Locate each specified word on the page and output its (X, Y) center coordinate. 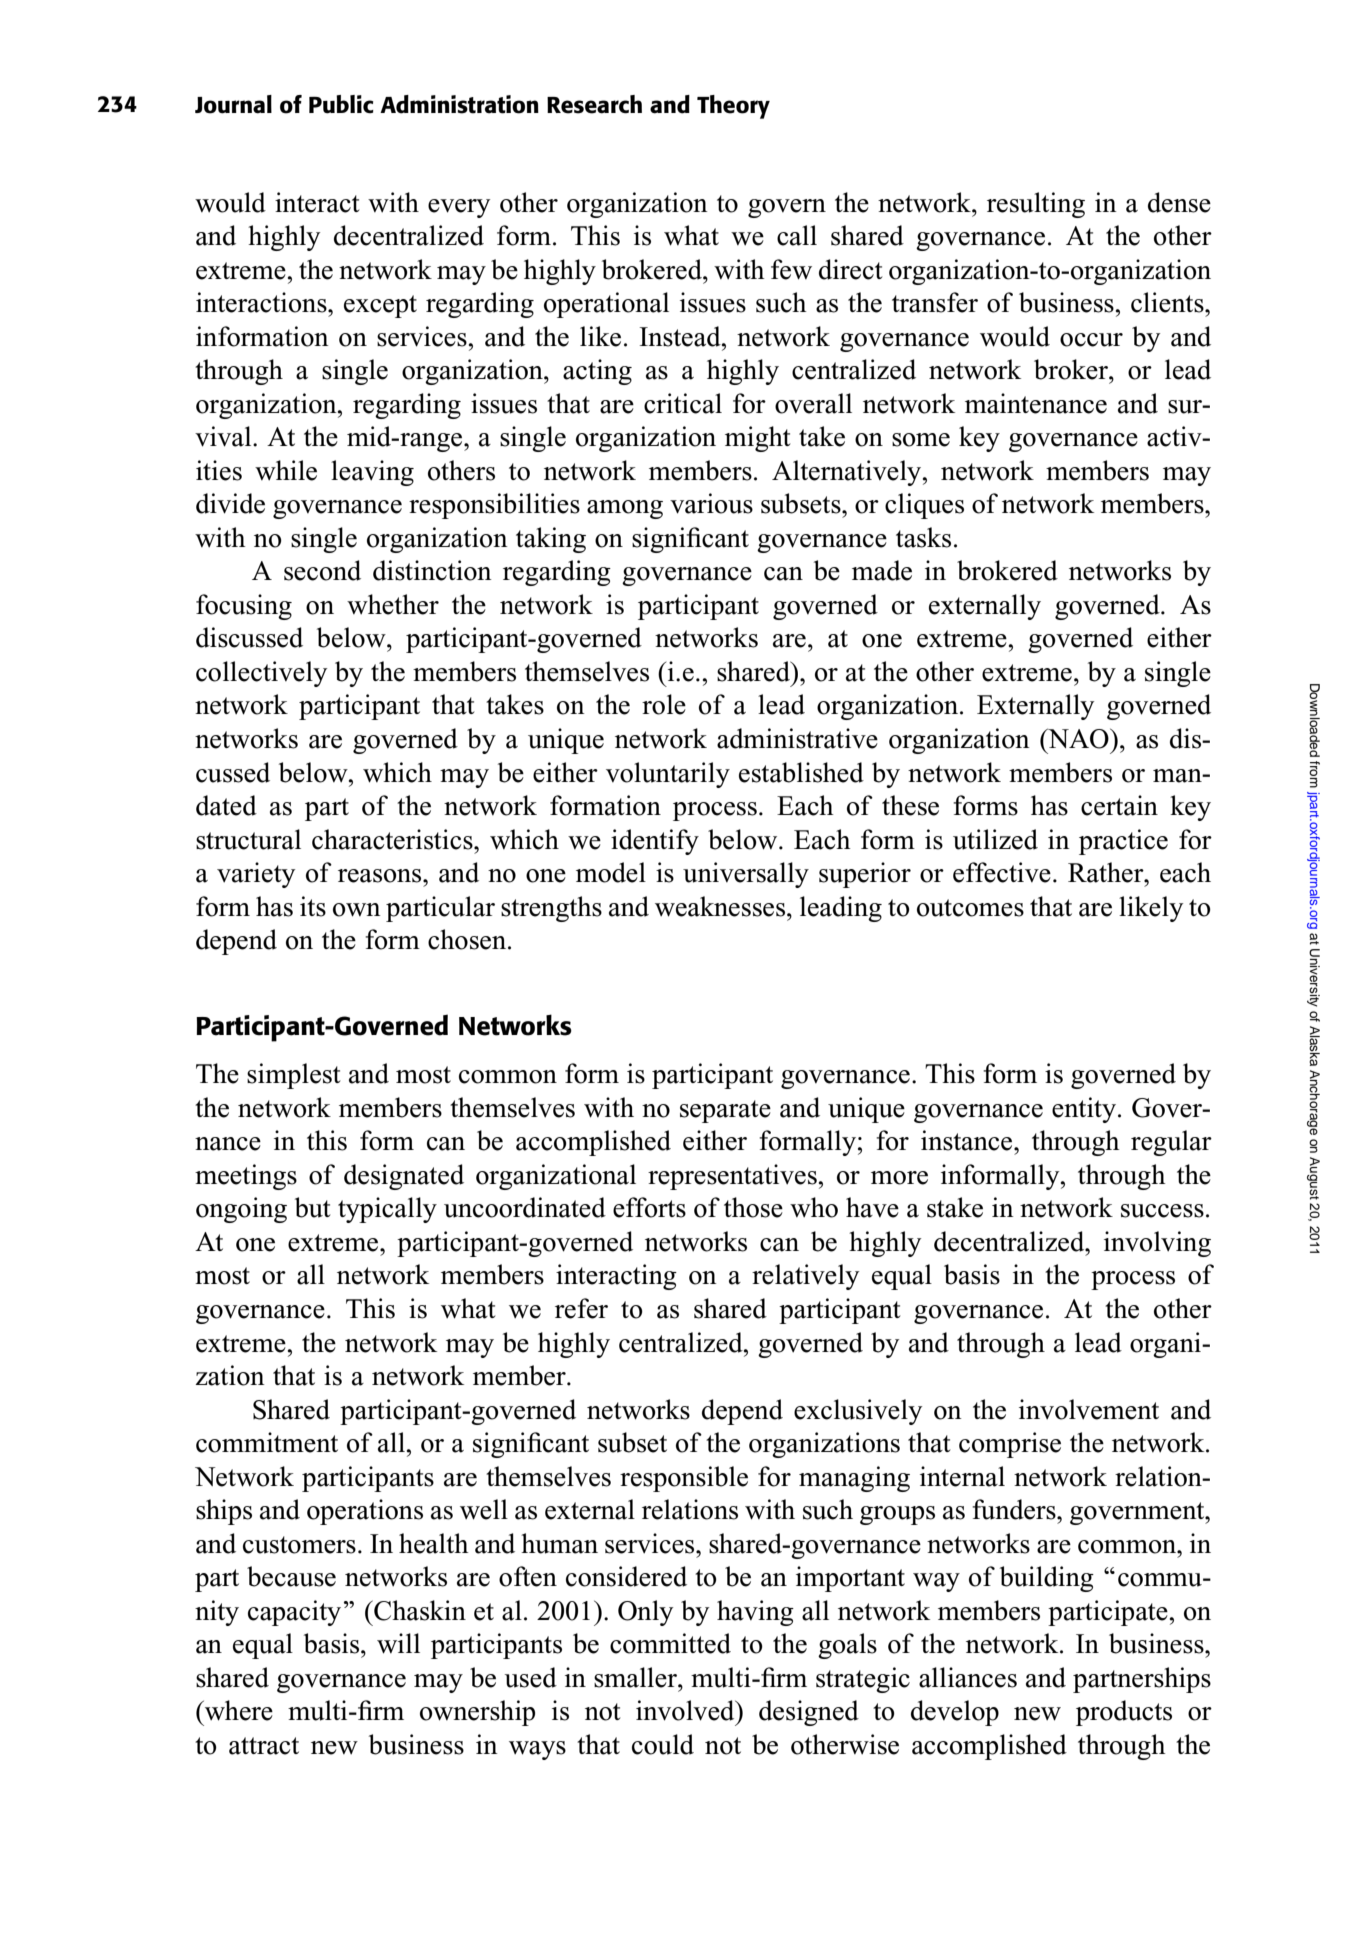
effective (1002, 872)
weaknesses (721, 906)
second (322, 570)
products (1124, 1713)
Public (341, 104)
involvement (1089, 1409)
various (711, 503)
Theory (733, 107)
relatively (805, 1277)
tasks (923, 537)
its (313, 906)
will (398, 1643)
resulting (1036, 205)
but (313, 1207)
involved (686, 1710)
